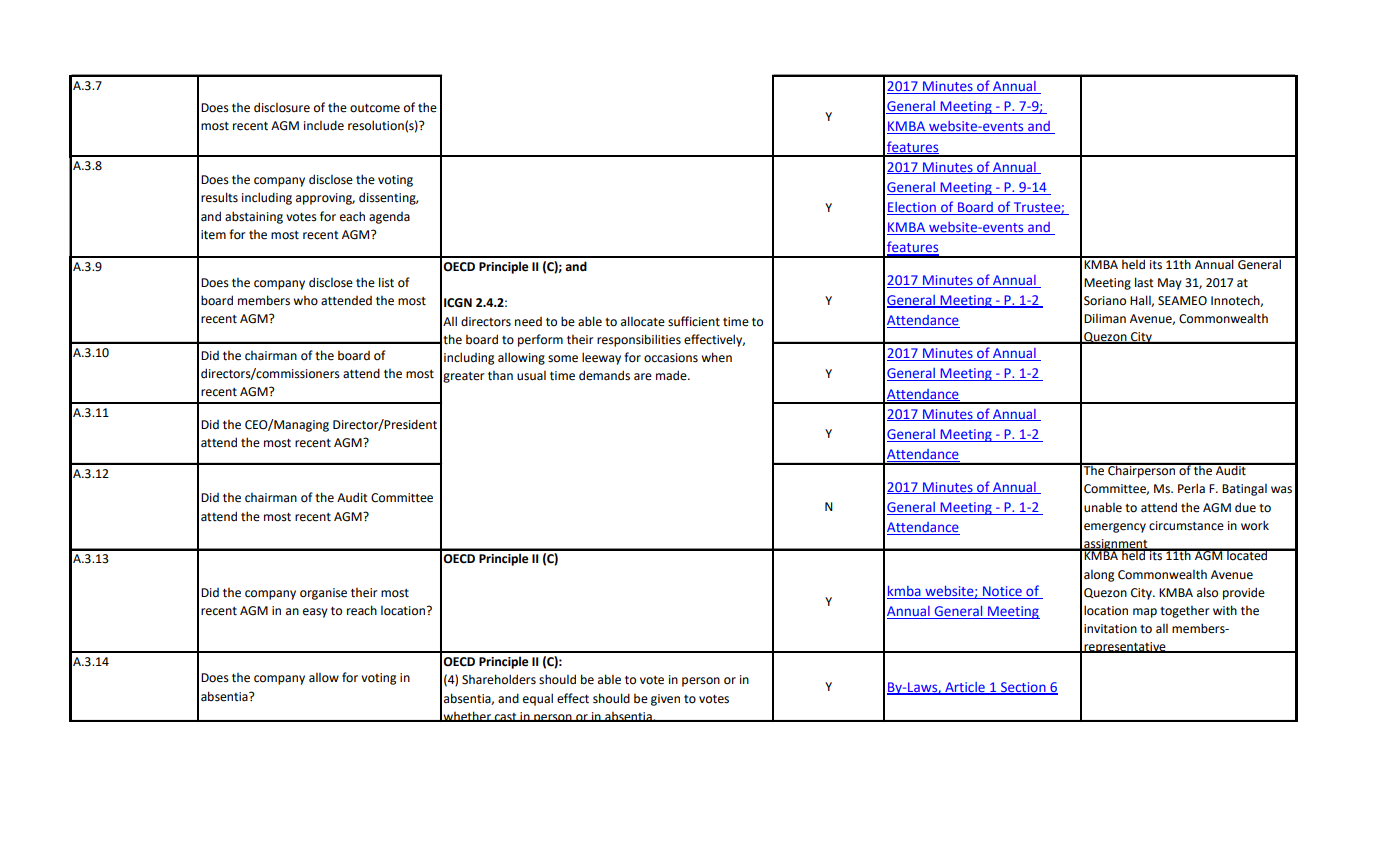 The image size is (1400, 850). What do you see at coordinates (500, 376) in the screenshot?
I see `than` at bounding box center [500, 376].
